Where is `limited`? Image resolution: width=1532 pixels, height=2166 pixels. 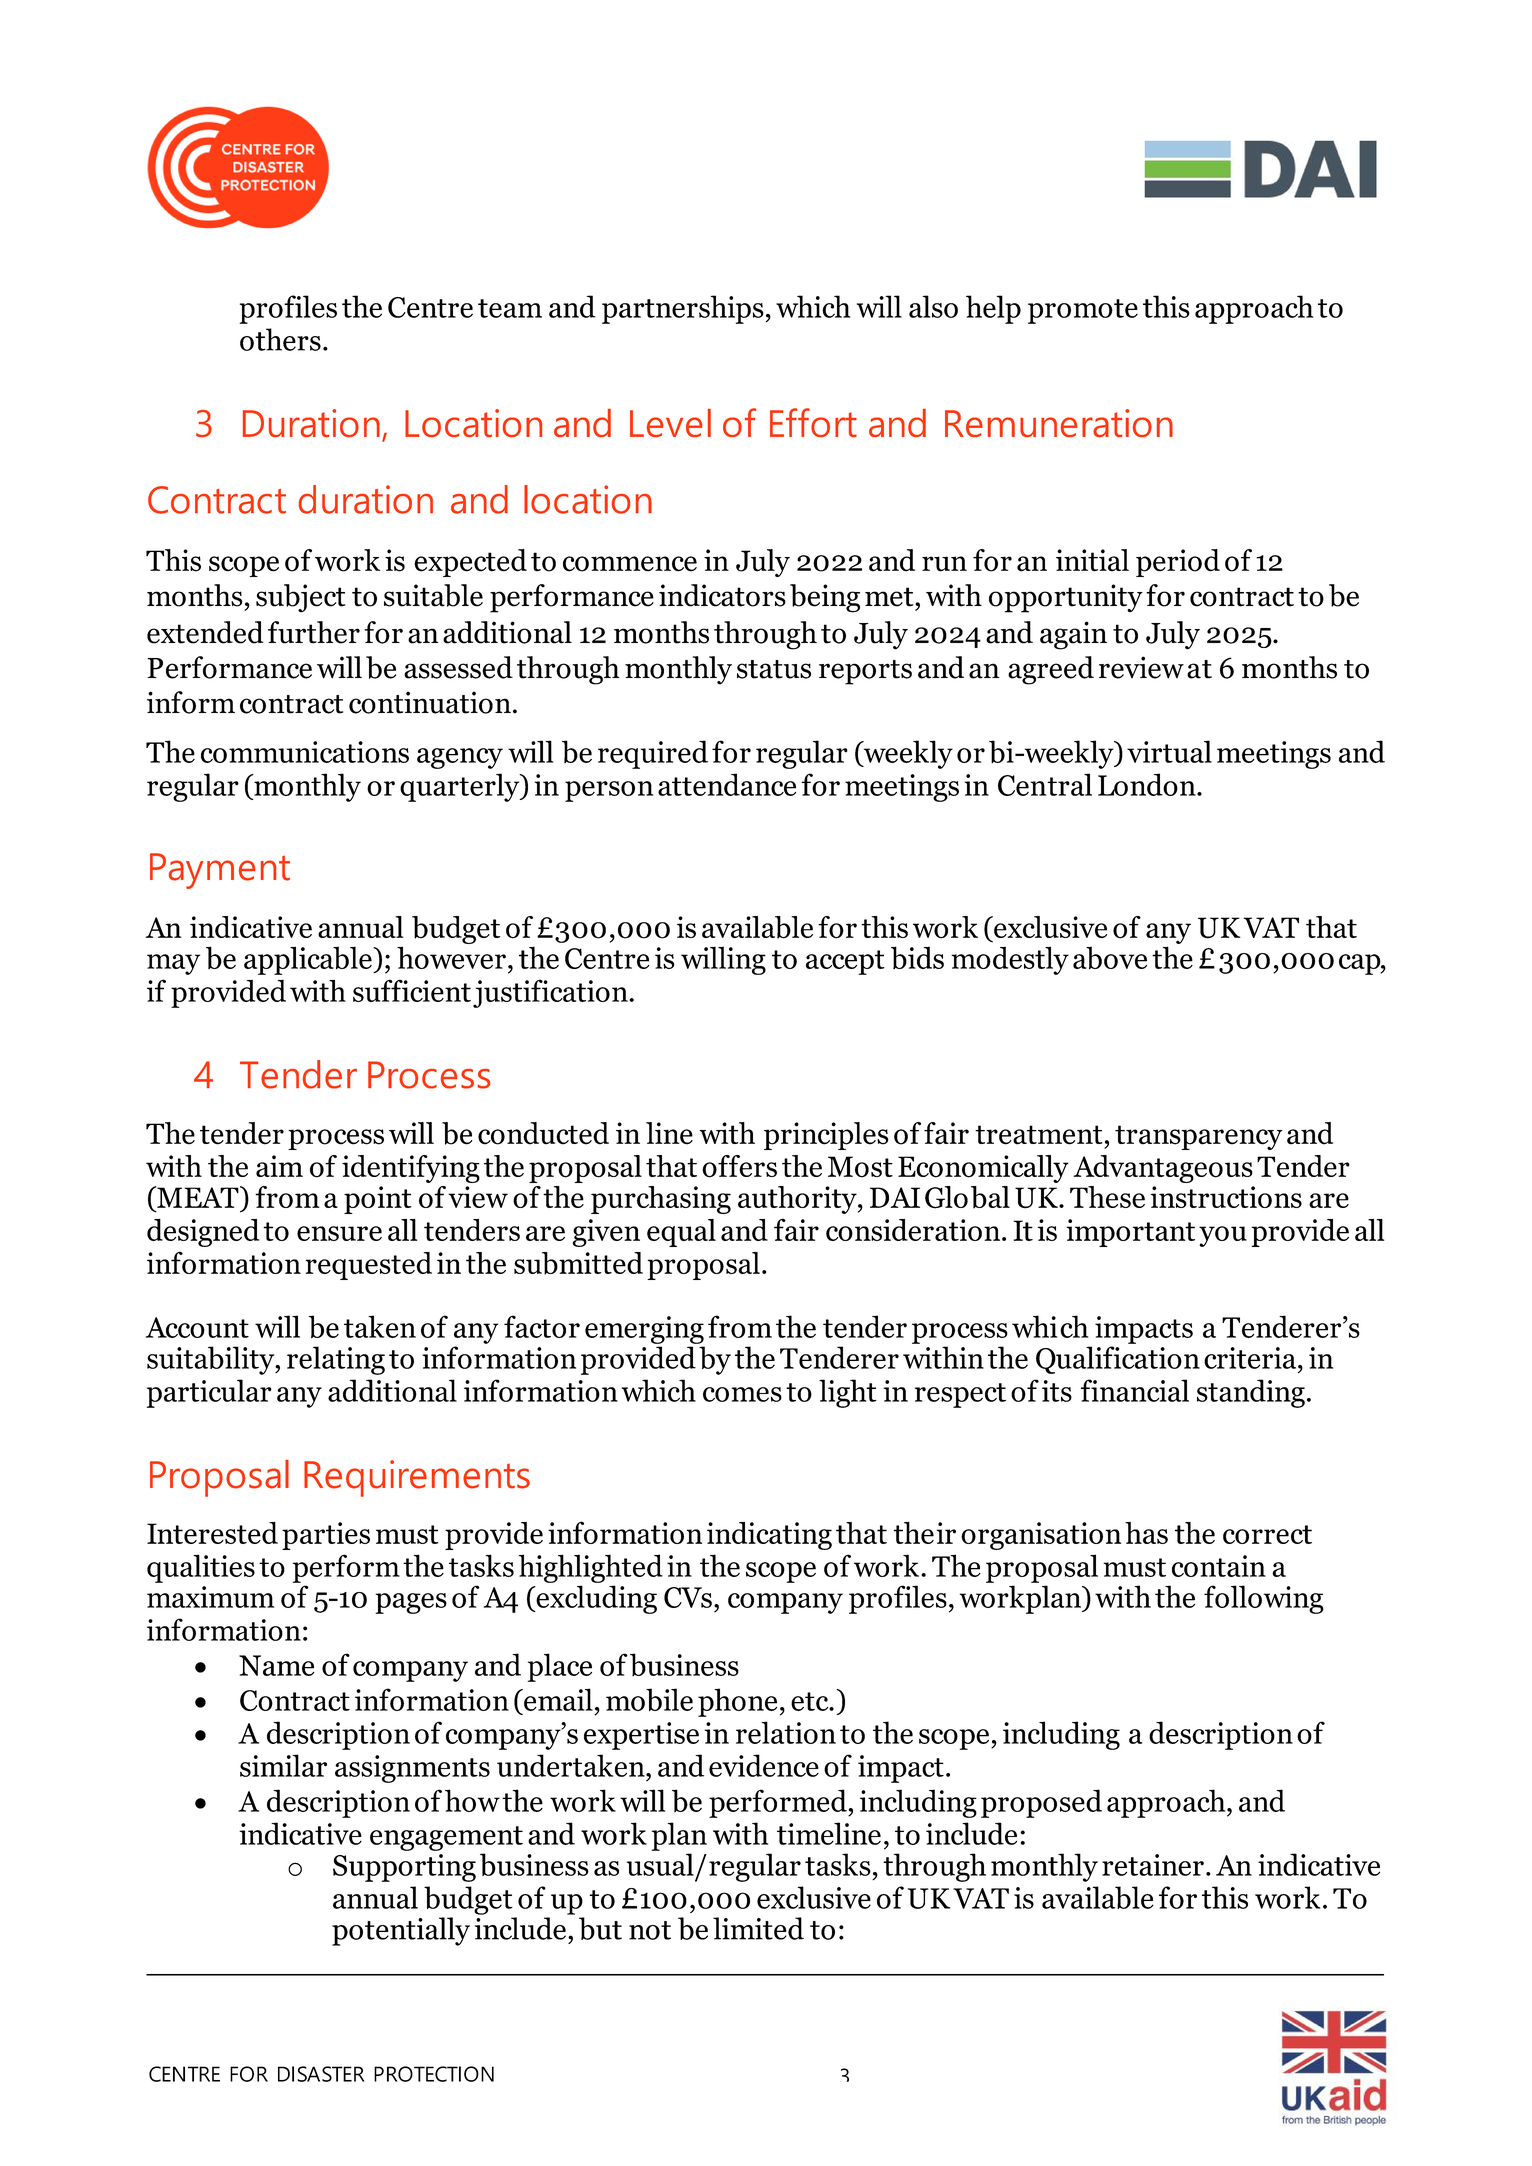 limited is located at coordinates (758, 1928).
